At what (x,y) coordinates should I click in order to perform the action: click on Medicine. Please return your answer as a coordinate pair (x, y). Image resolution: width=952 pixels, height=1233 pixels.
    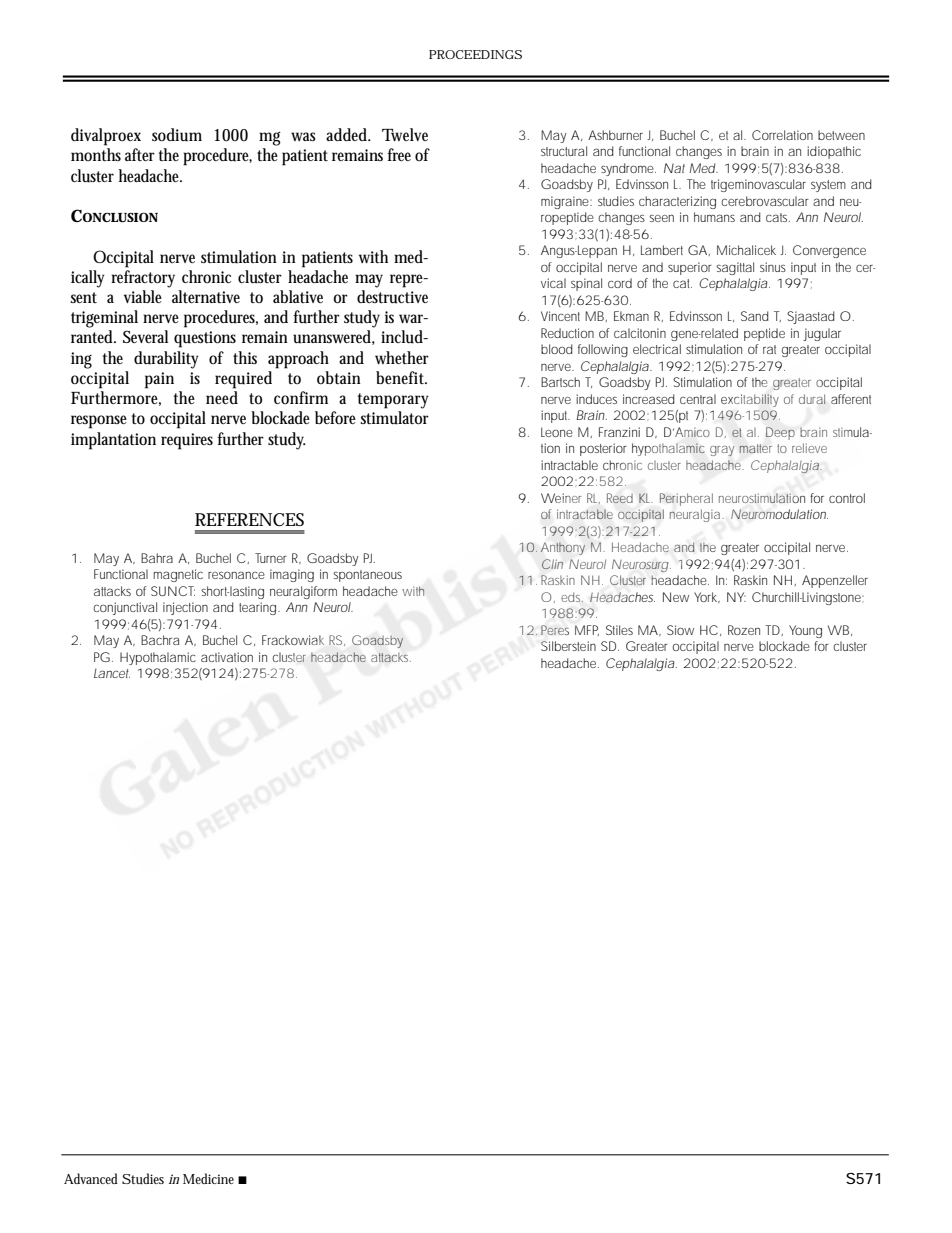
    Looking at the image, I should click on (208, 1178).
